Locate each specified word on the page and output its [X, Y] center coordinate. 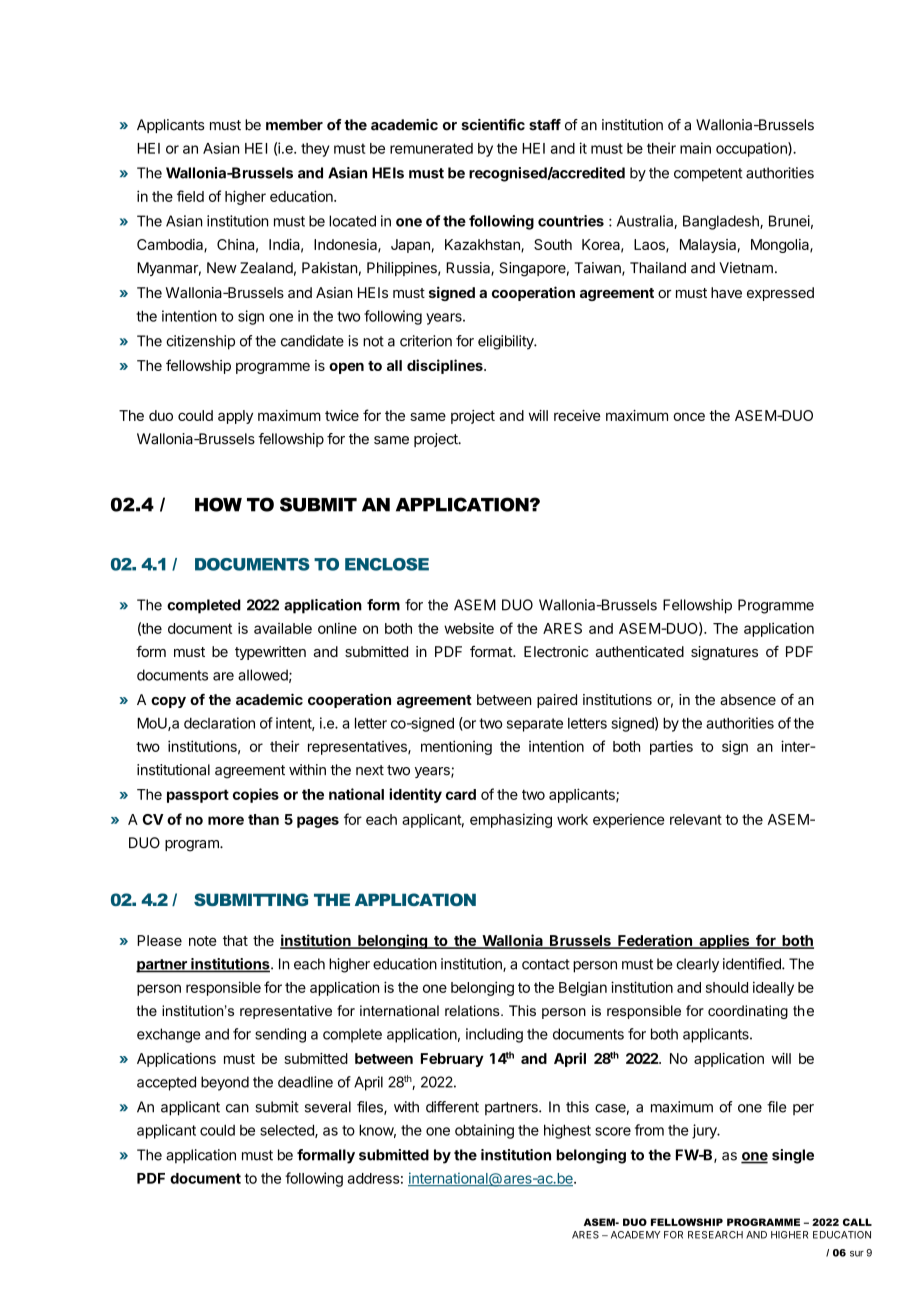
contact [546, 964]
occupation [752, 149]
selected [288, 1131]
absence [748, 699]
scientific [493, 125]
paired [557, 701]
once [689, 416]
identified [753, 964]
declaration [219, 723]
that [235, 940]
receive [577, 415]
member [294, 125]
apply [235, 417]
